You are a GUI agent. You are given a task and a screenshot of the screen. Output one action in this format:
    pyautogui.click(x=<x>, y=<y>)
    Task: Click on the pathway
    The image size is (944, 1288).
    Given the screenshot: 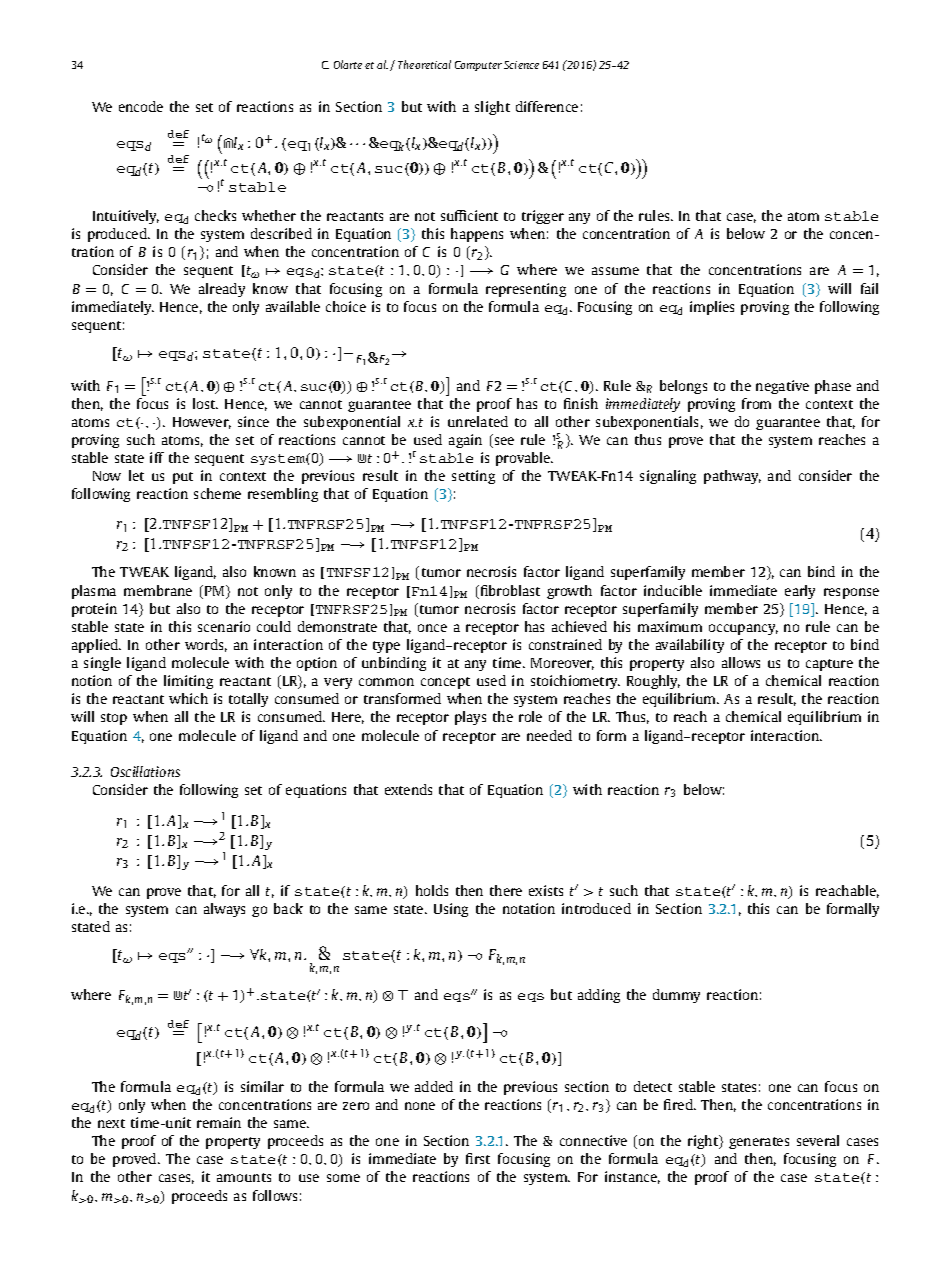 What is the action you would take?
    pyautogui.click(x=732, y=477)
